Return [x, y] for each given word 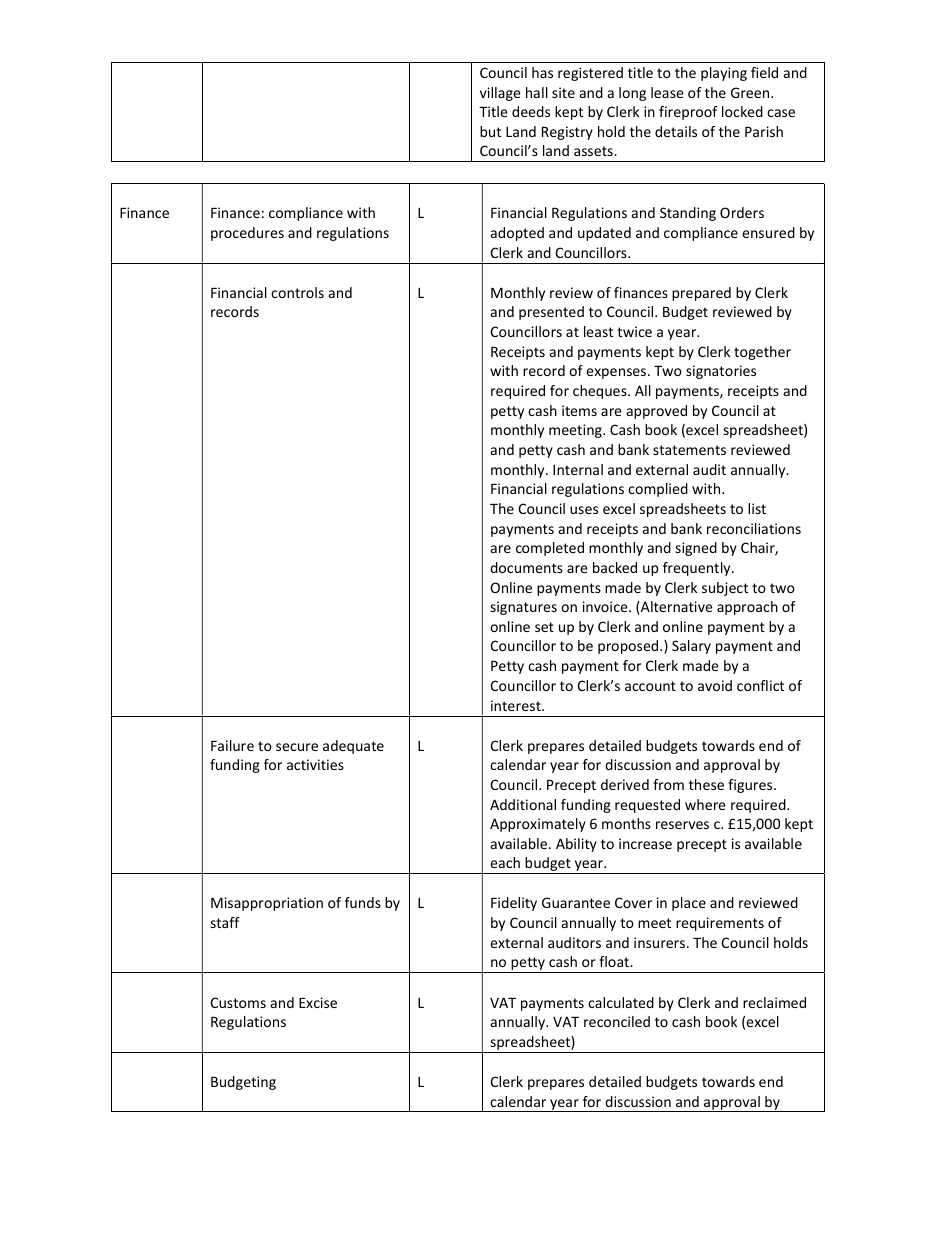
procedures [247, 234]
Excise [318, 1002]
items [579, 410]
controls [297, 292]
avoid [715, 685]
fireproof [688, 113]
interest [517, 705]
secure [297, 747]
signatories [721, 372]
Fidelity [514, 904]
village [500, 94]
